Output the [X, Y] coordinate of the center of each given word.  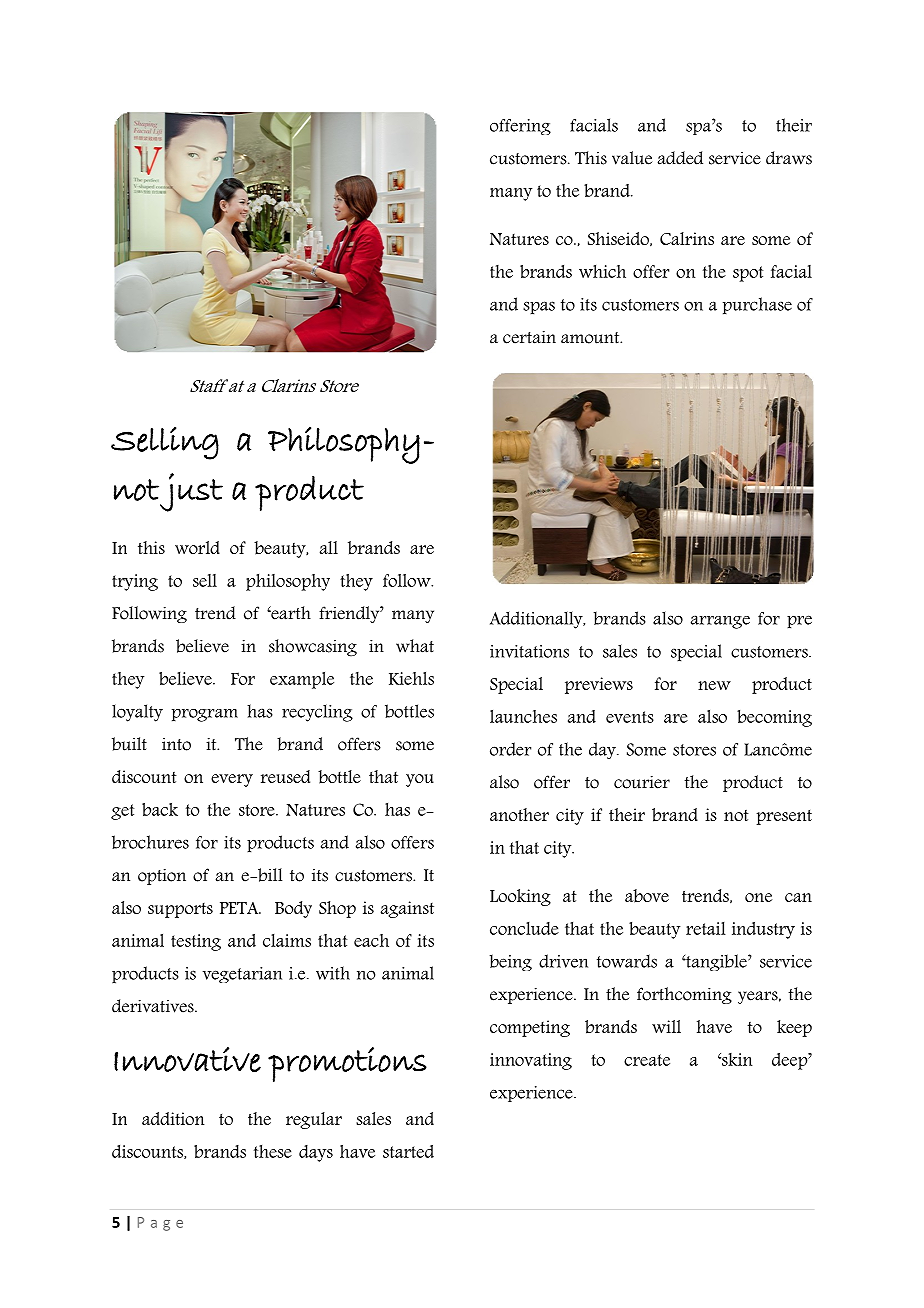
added [680, 158]
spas [539, 307]
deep [791, 1061]
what [415, 646]
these [273, 1151]
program [205, 715]
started [408, 1151]
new [714, 685]
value [632, 158]
